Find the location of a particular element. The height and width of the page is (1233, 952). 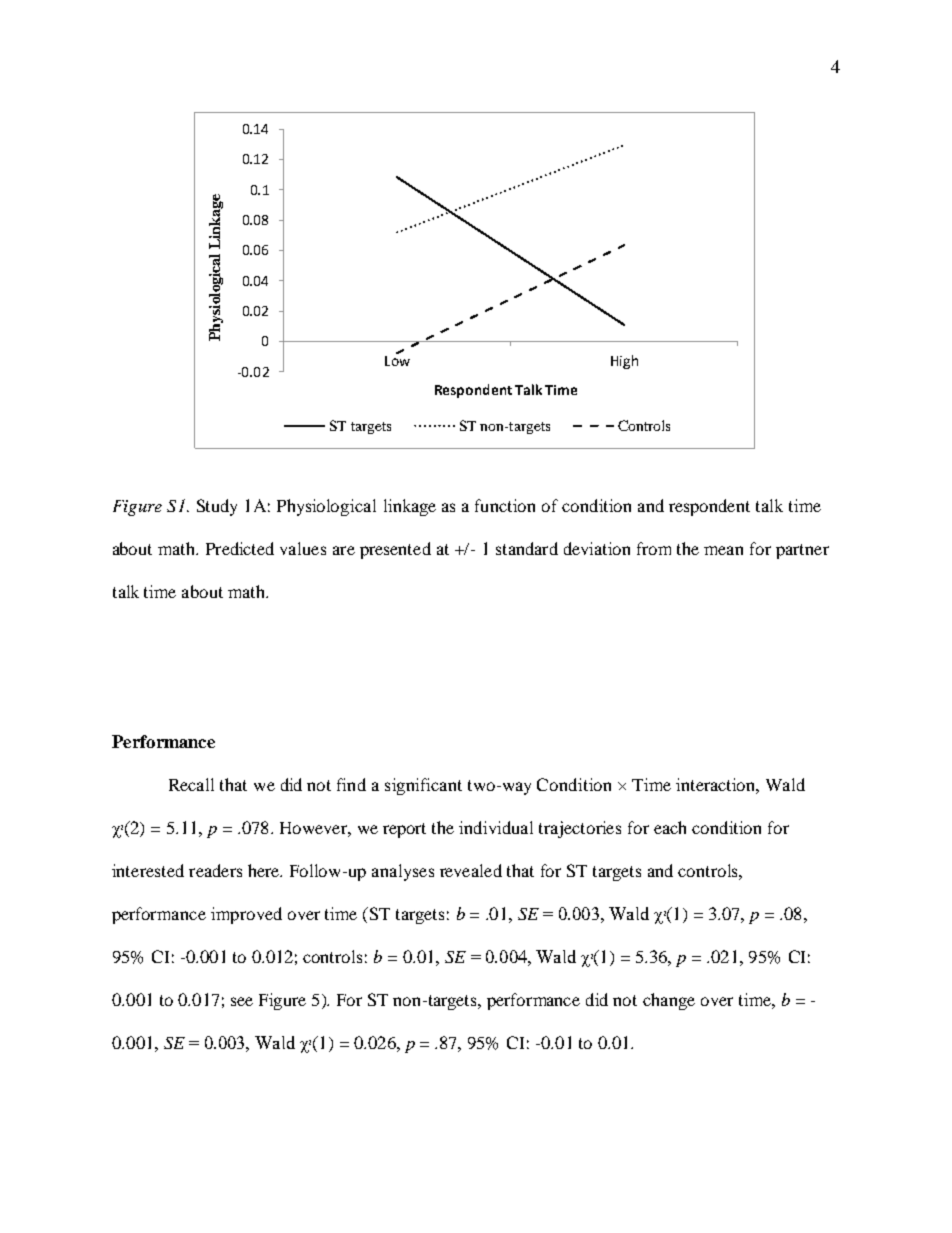

see is located at coordinates (242, 1001).
